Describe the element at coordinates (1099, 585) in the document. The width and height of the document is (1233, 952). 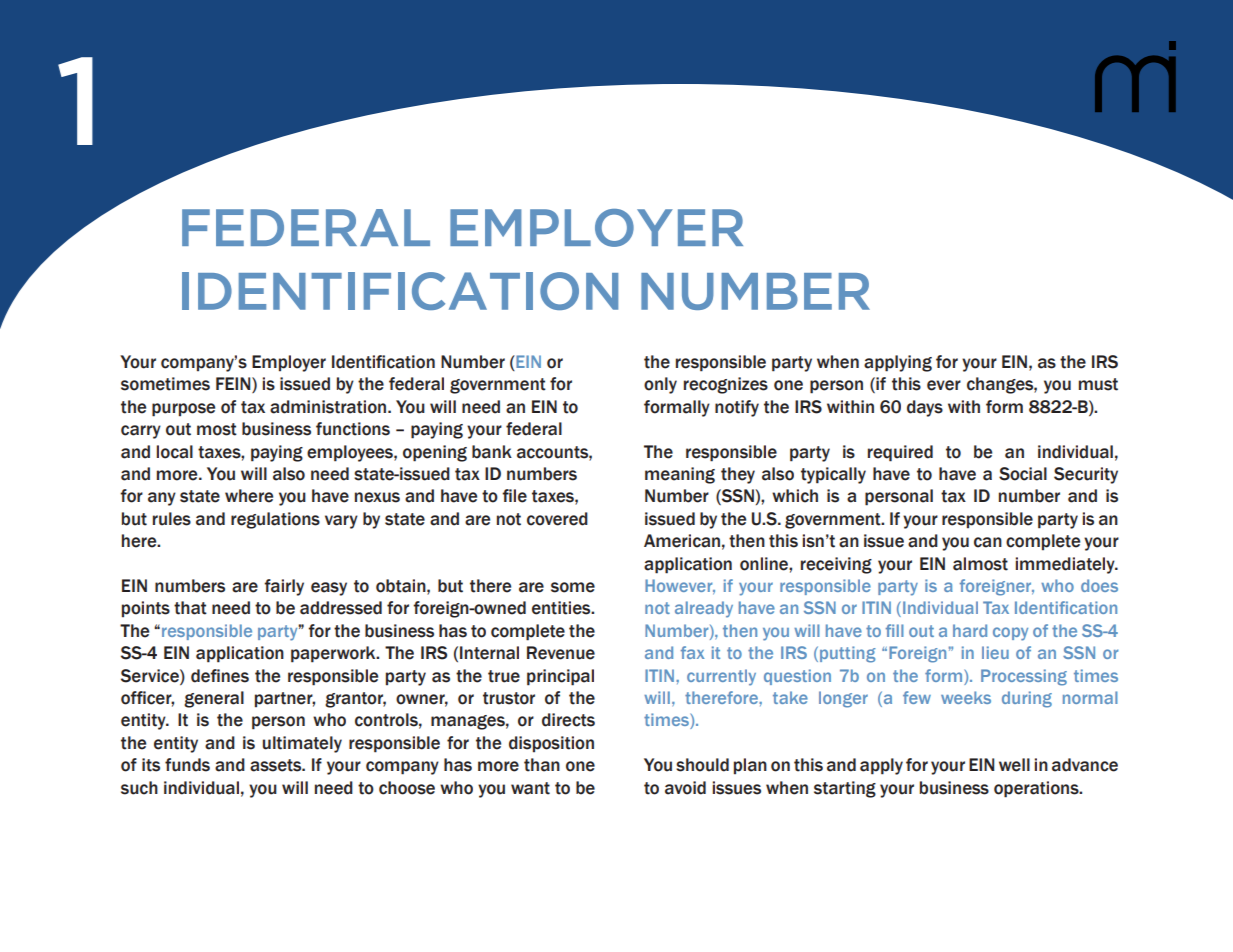
I see `does` at that location.
